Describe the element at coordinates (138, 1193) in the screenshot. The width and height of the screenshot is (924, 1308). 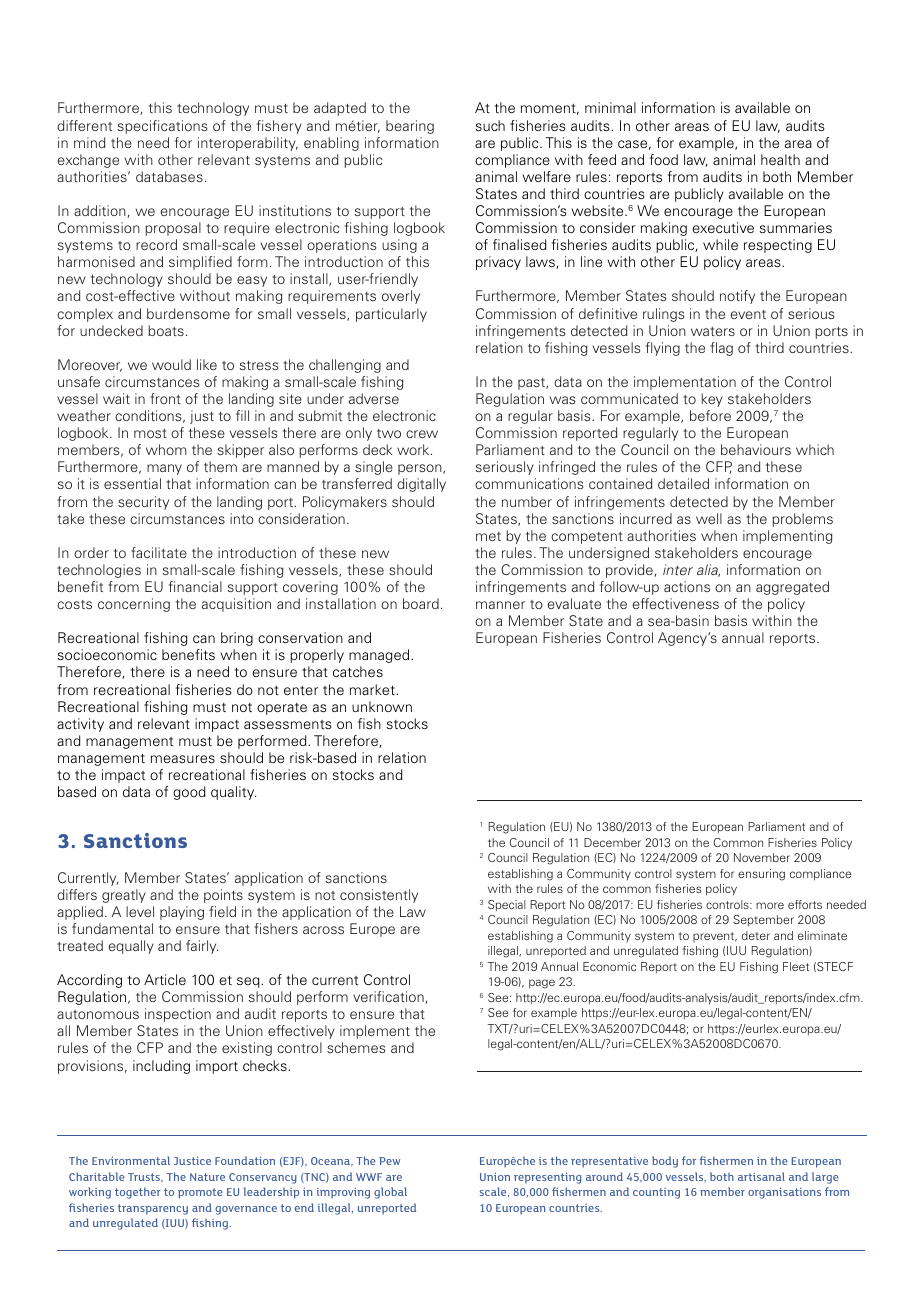
I see `together` at that location.
